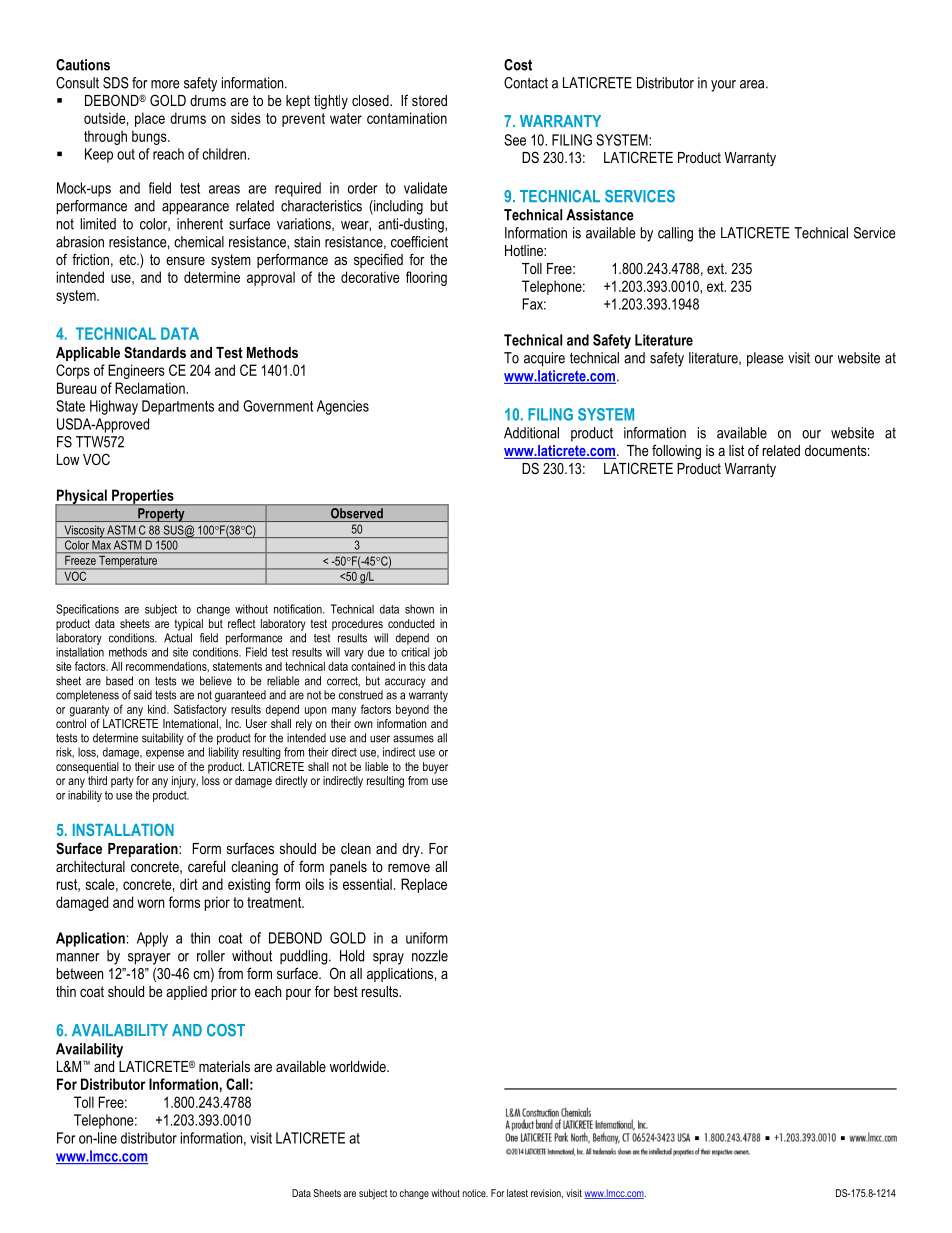  I want to click on notice, so click(475, 1193).
